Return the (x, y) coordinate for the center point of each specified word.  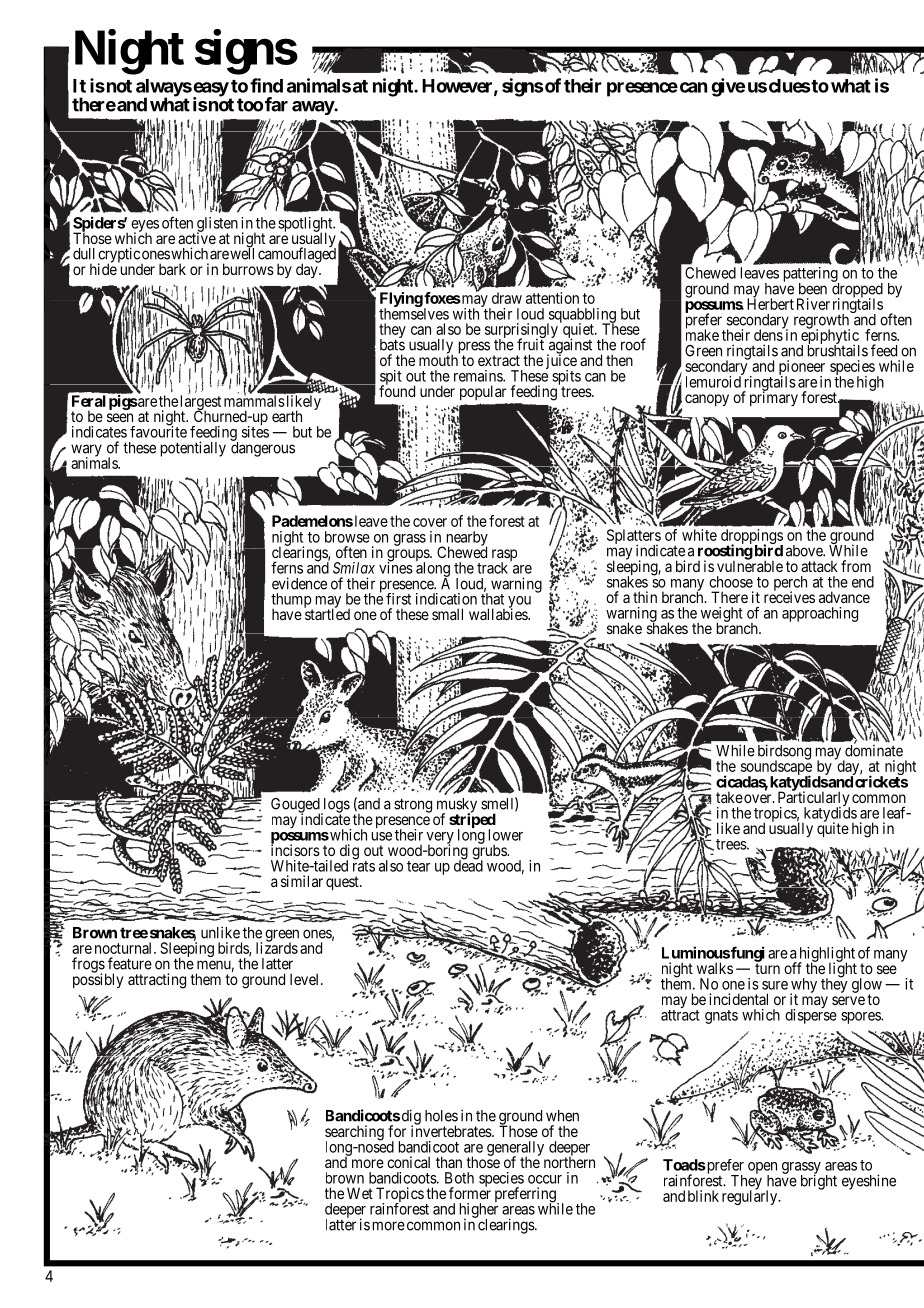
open (762, 1169)
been (813, 289)
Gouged (296, 806)
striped (472, 821)
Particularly (814, 799)
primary (774, 398)
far (276, 104)
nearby (465, 539)
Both (459, 1178)
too (250, 105)
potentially (193, 449)
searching (354, 1134)
